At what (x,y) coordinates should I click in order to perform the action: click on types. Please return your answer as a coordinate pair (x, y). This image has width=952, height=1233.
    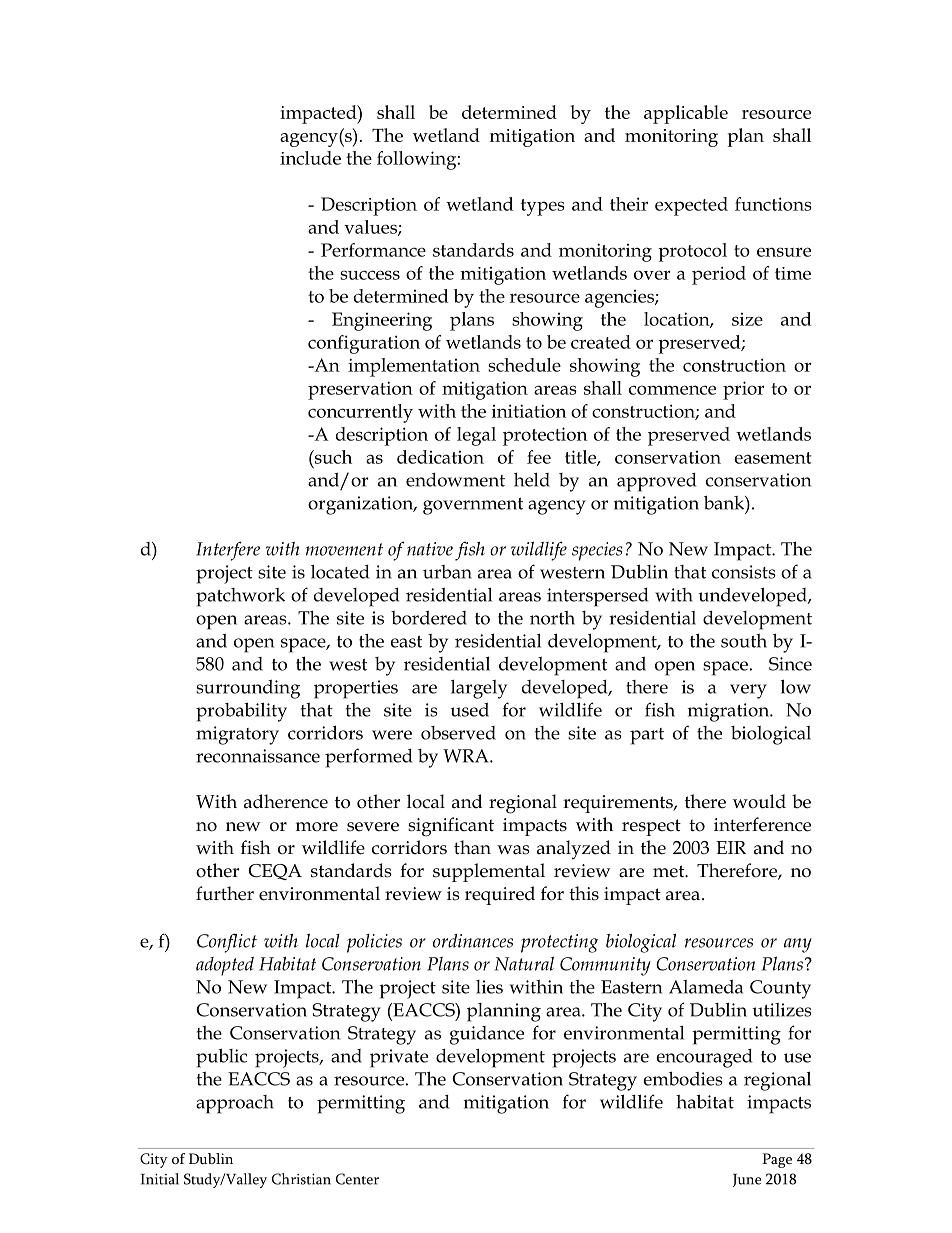
    Looking at the image, I should click on (543, 207).
